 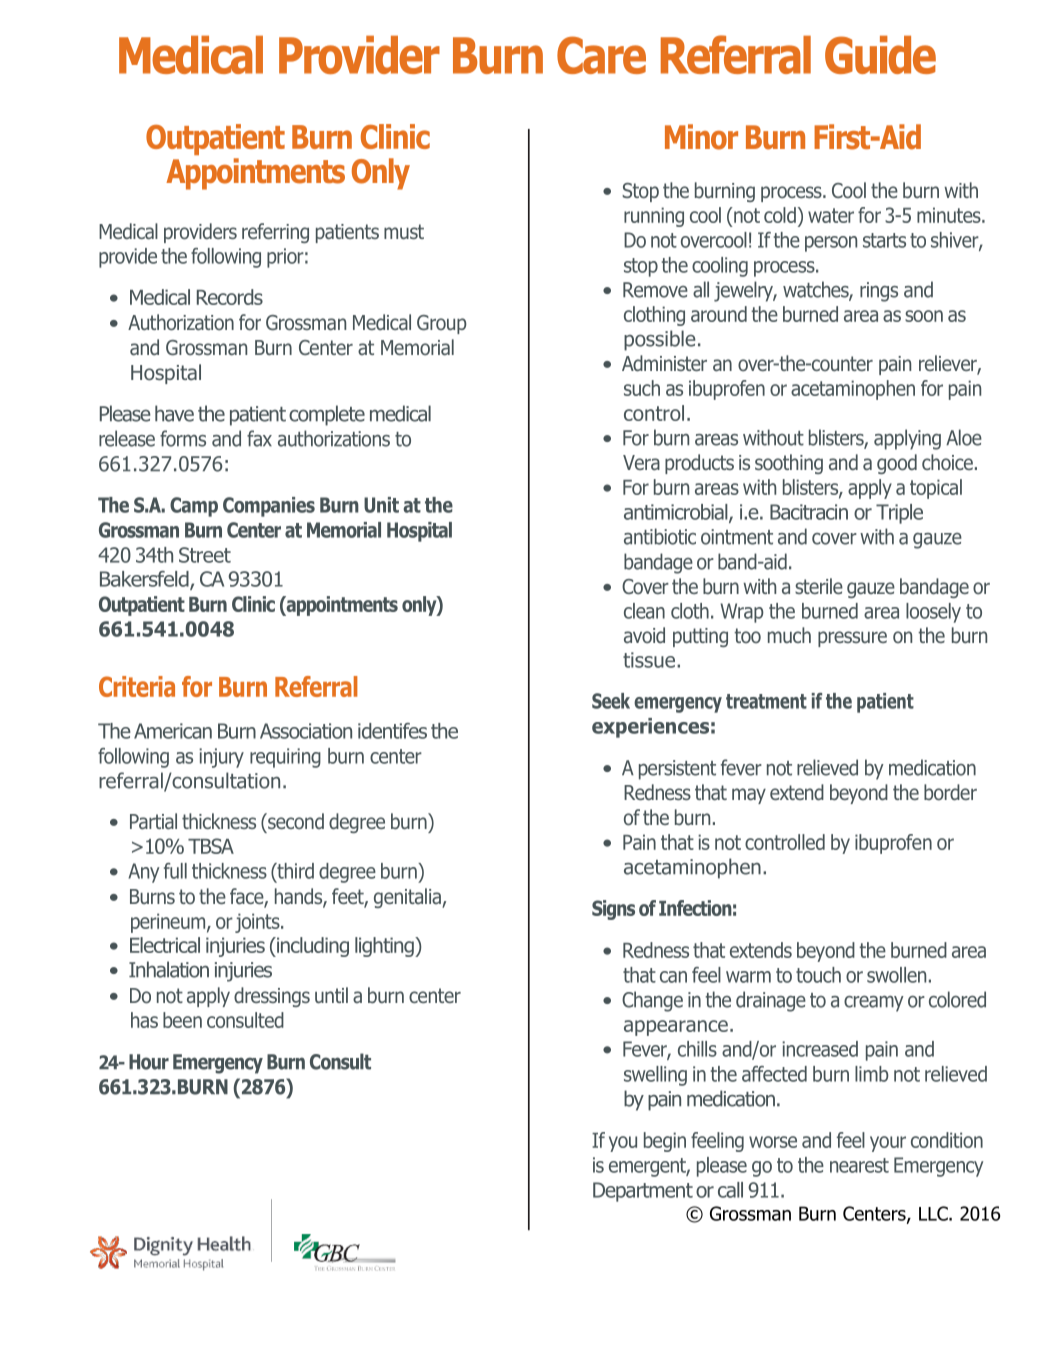 What do you see at coordinates (182, 1020) in the page?
I see `been` at bounding box center [182, 1020].
